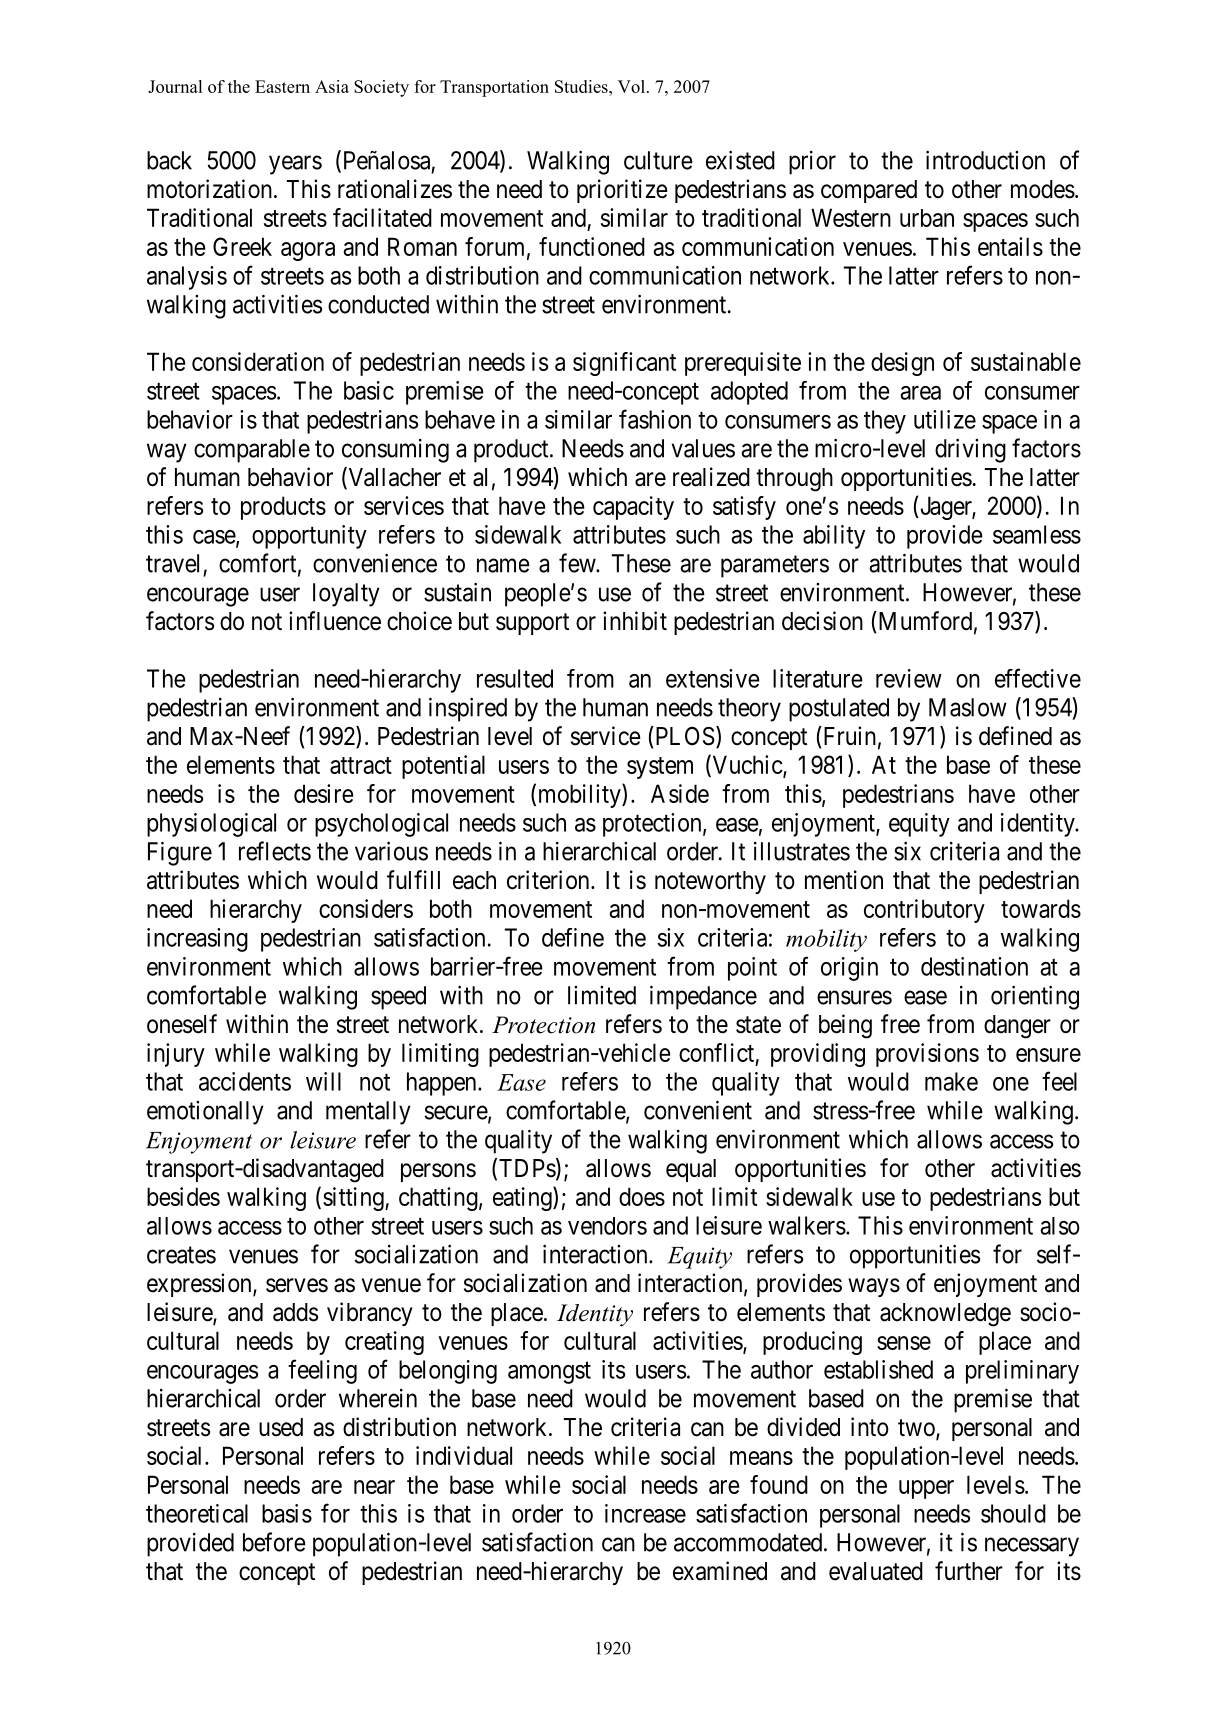  Describe the element at coordinates (680, 793) in the screenshot. I see `Aside` at that location.
